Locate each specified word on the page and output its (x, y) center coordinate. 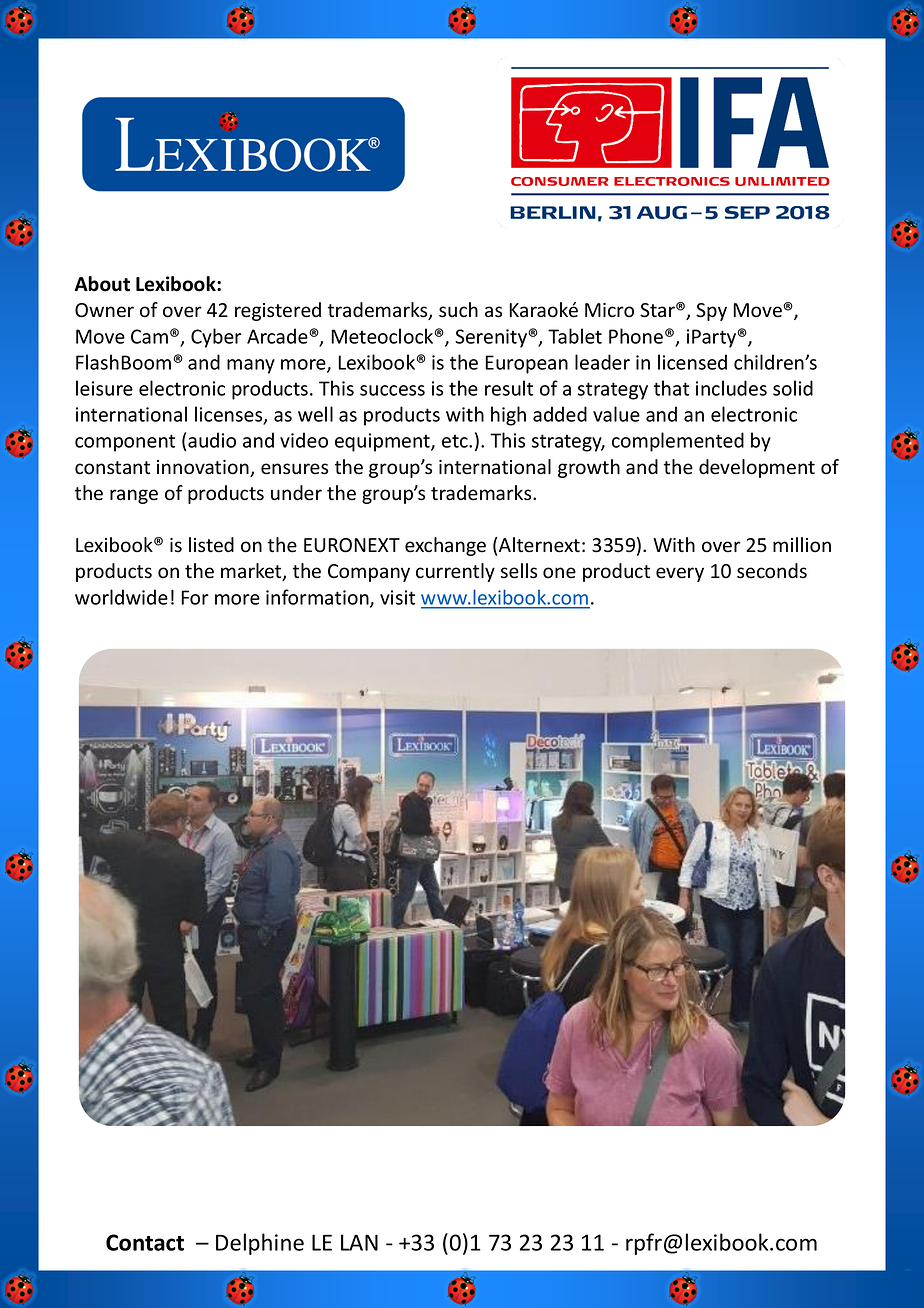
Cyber (216, 338)
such (458, 310)
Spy (711, 312)
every (680, 574)
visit (397, 597)
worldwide (121, 597)
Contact (145, 1242)
